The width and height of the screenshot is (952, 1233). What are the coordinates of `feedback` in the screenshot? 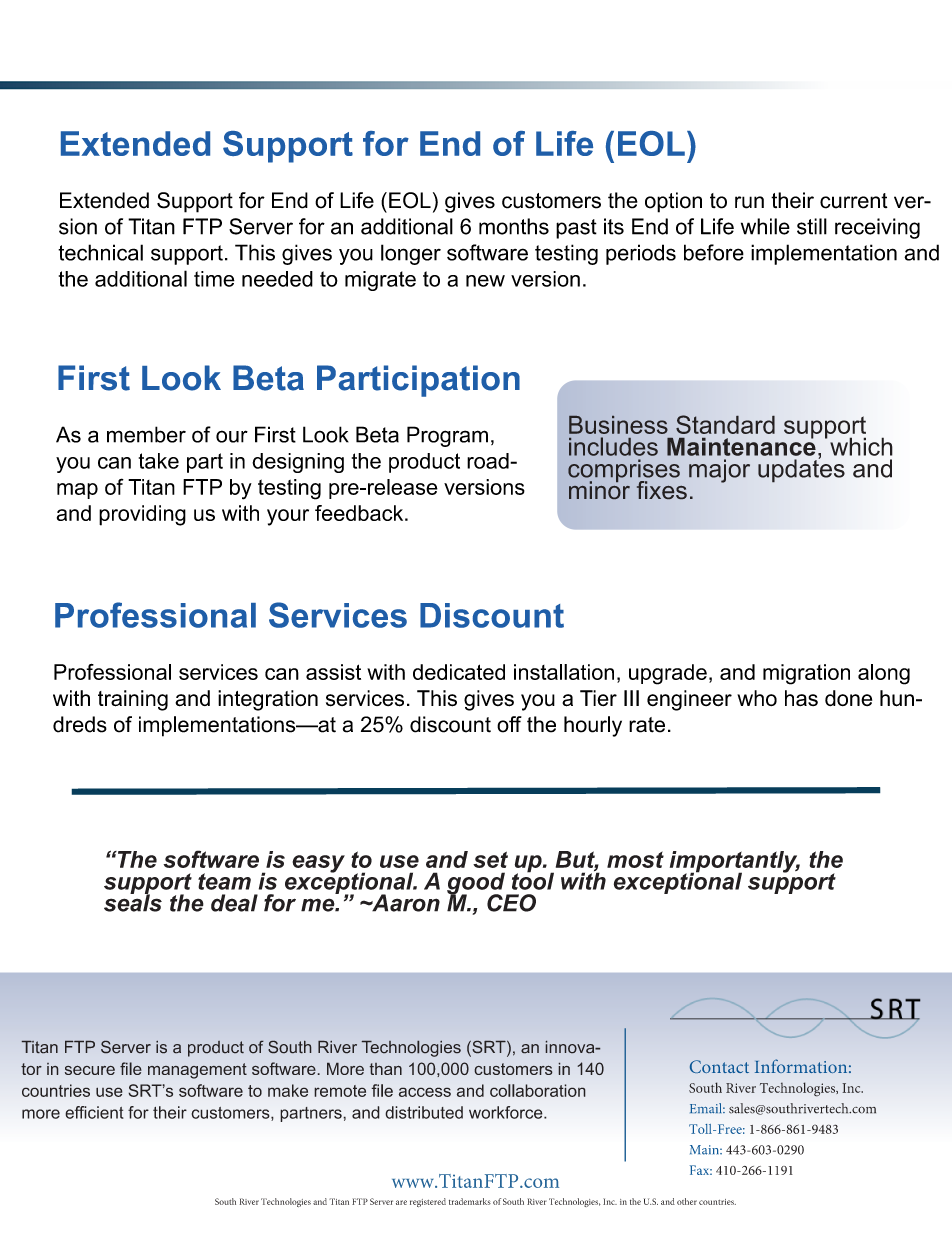 It's located at (360, 513).
